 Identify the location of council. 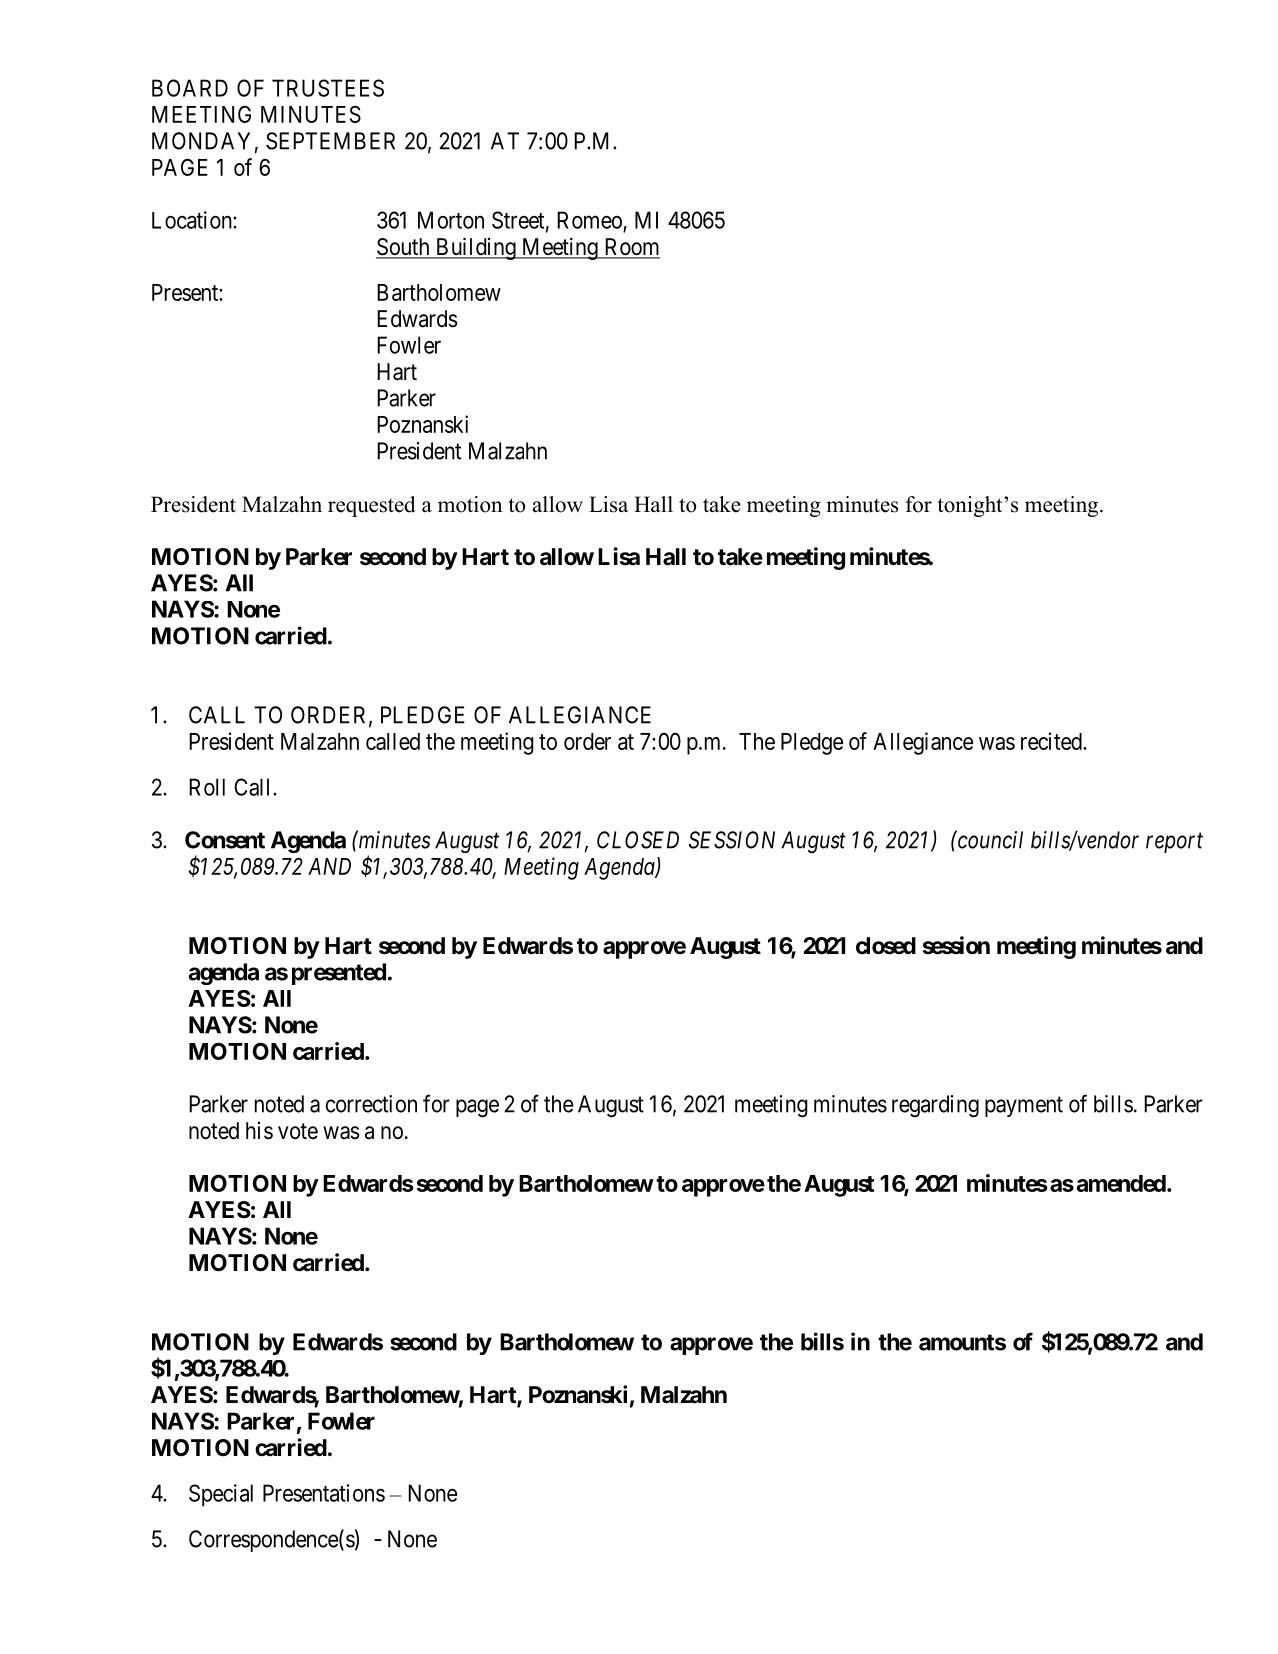
(989, 839).
